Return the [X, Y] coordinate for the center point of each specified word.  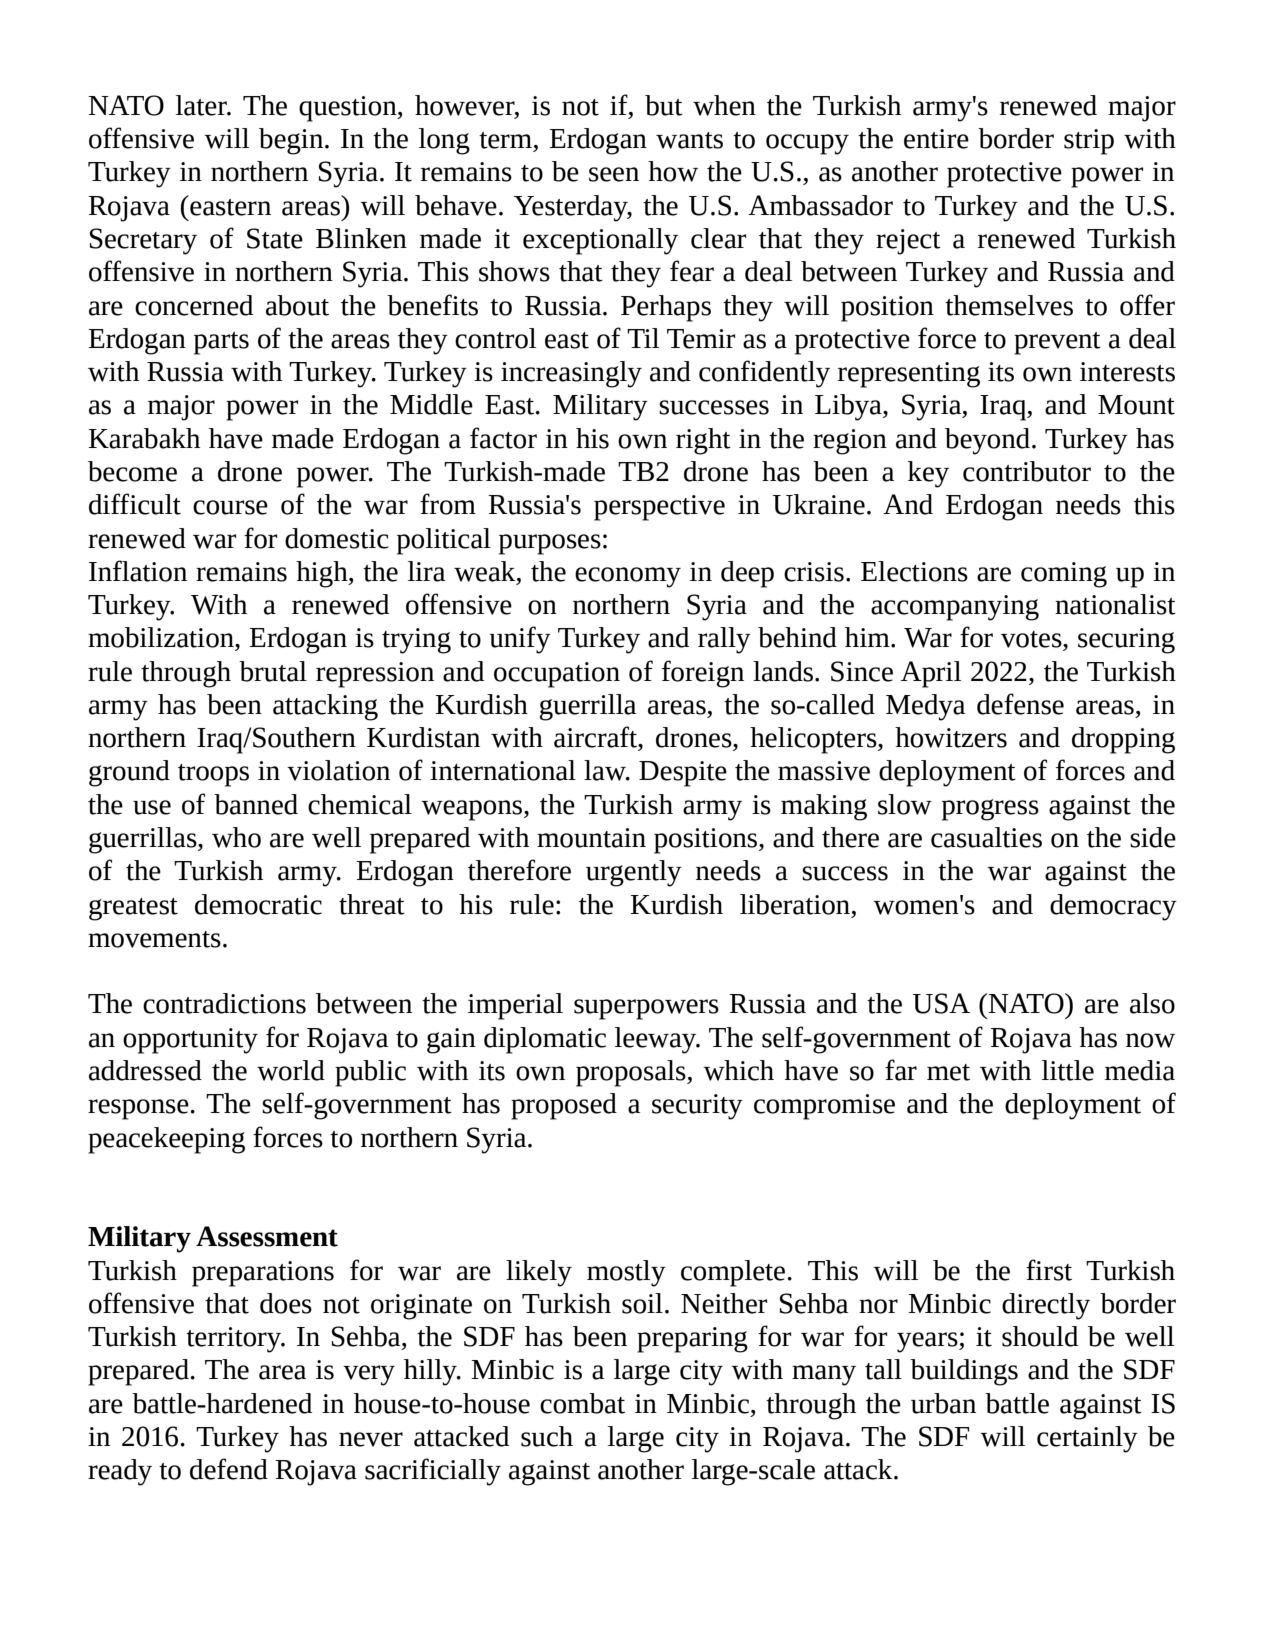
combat [582, 1403]
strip [1089, 142]
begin [292, 141]
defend [229, 1469]
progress [990, 810]
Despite [683, 774]
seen [614, 174]
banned [256, 804]
